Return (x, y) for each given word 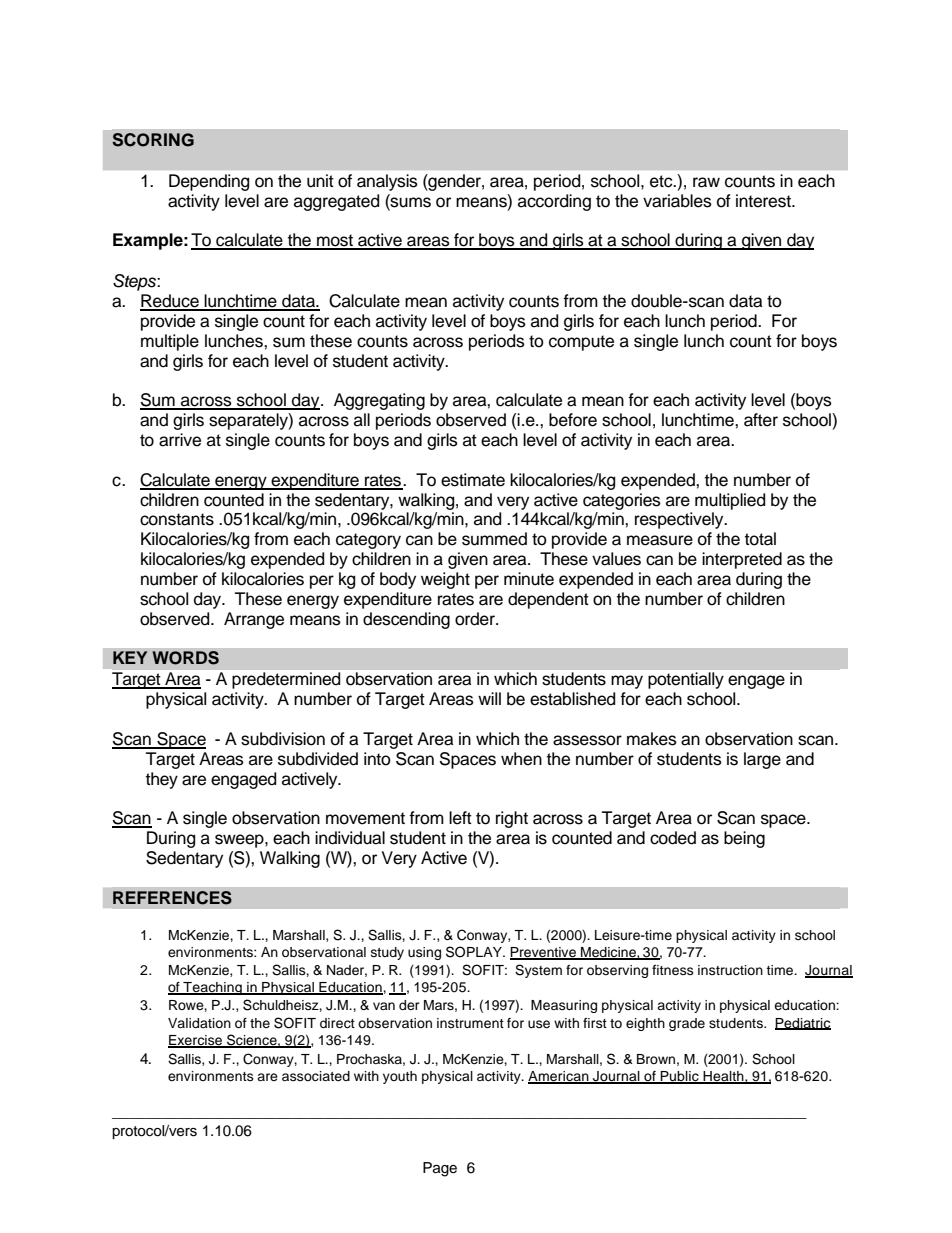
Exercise (196, 1041)
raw (706, 182)
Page (440, 1169)
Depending (209, 182)
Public (679, 1077)
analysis (387, 182)
